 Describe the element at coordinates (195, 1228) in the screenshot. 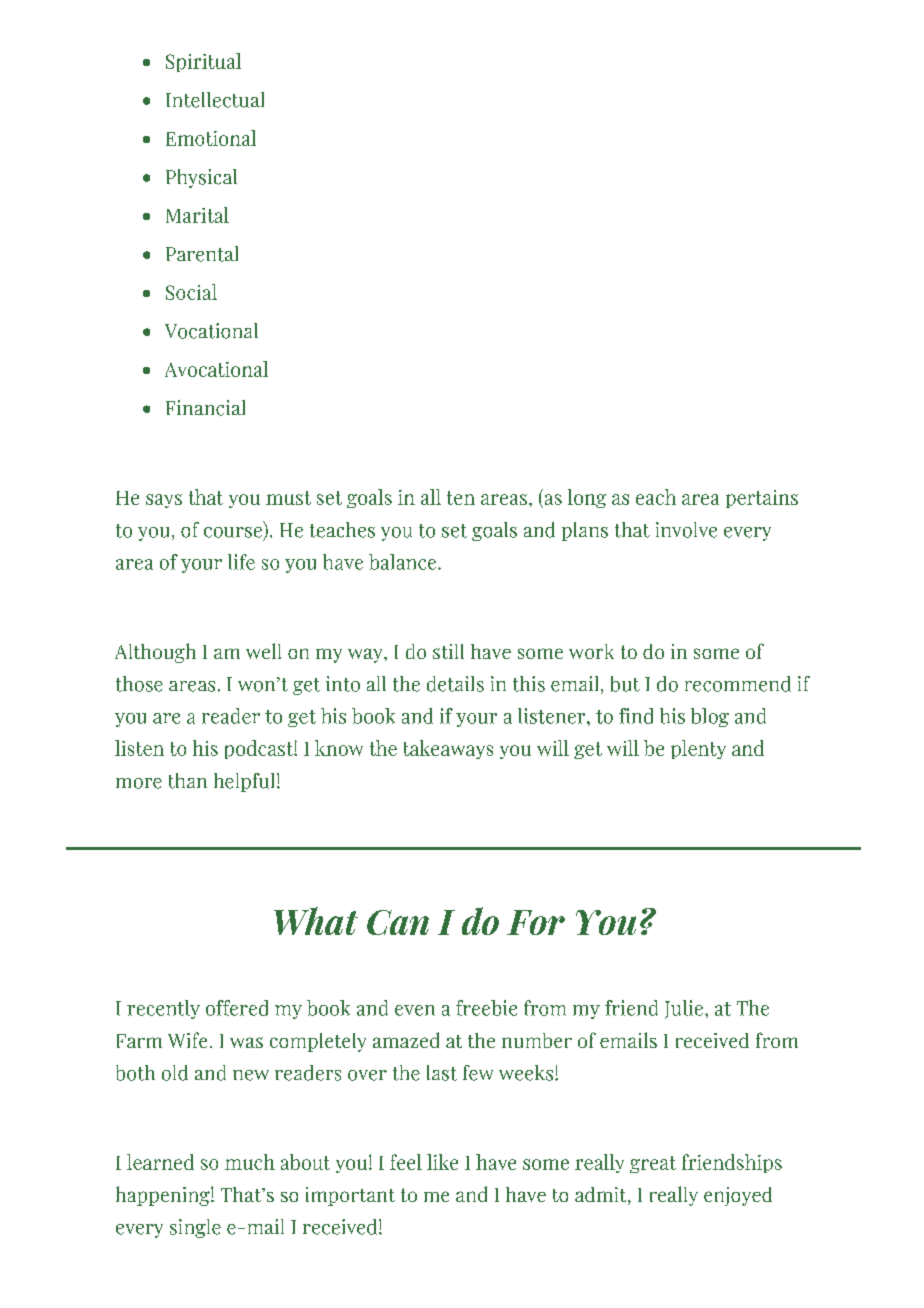

I see `single` at that location.
